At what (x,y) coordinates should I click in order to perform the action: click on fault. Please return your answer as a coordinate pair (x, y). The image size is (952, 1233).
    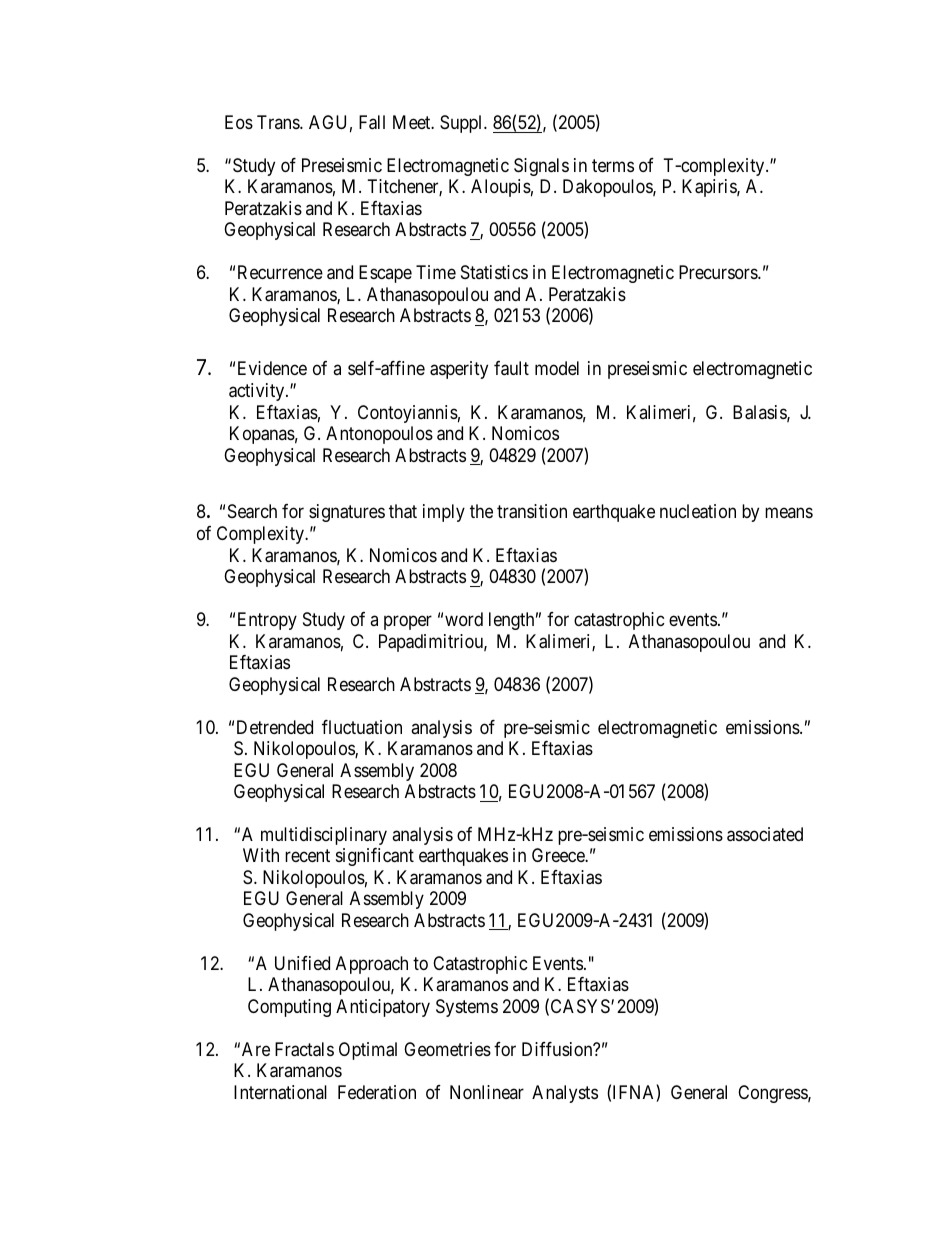
    Looking at the image, I should click on (511, 368).
